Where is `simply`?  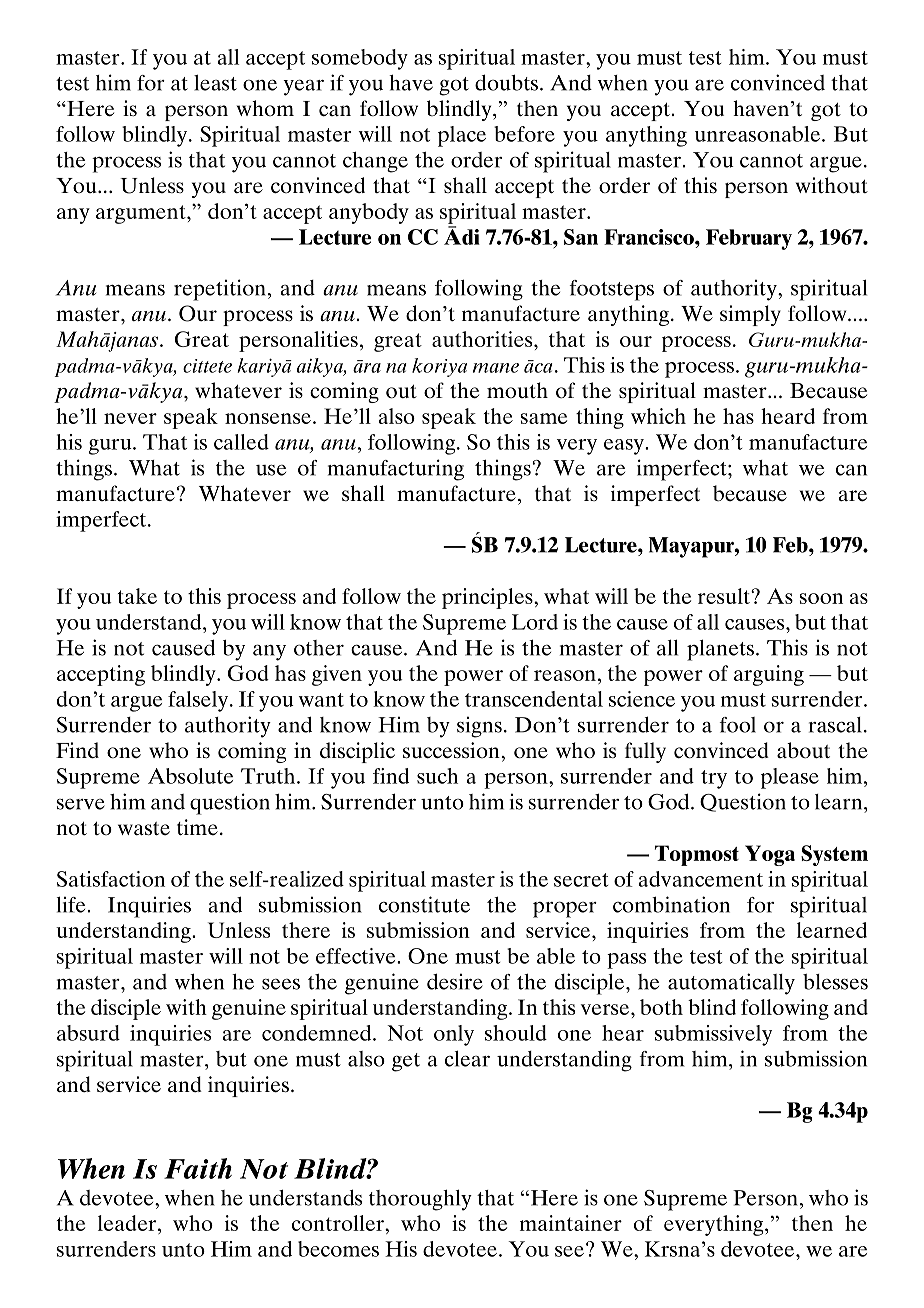 simply is located at coordinates (750, 315).
